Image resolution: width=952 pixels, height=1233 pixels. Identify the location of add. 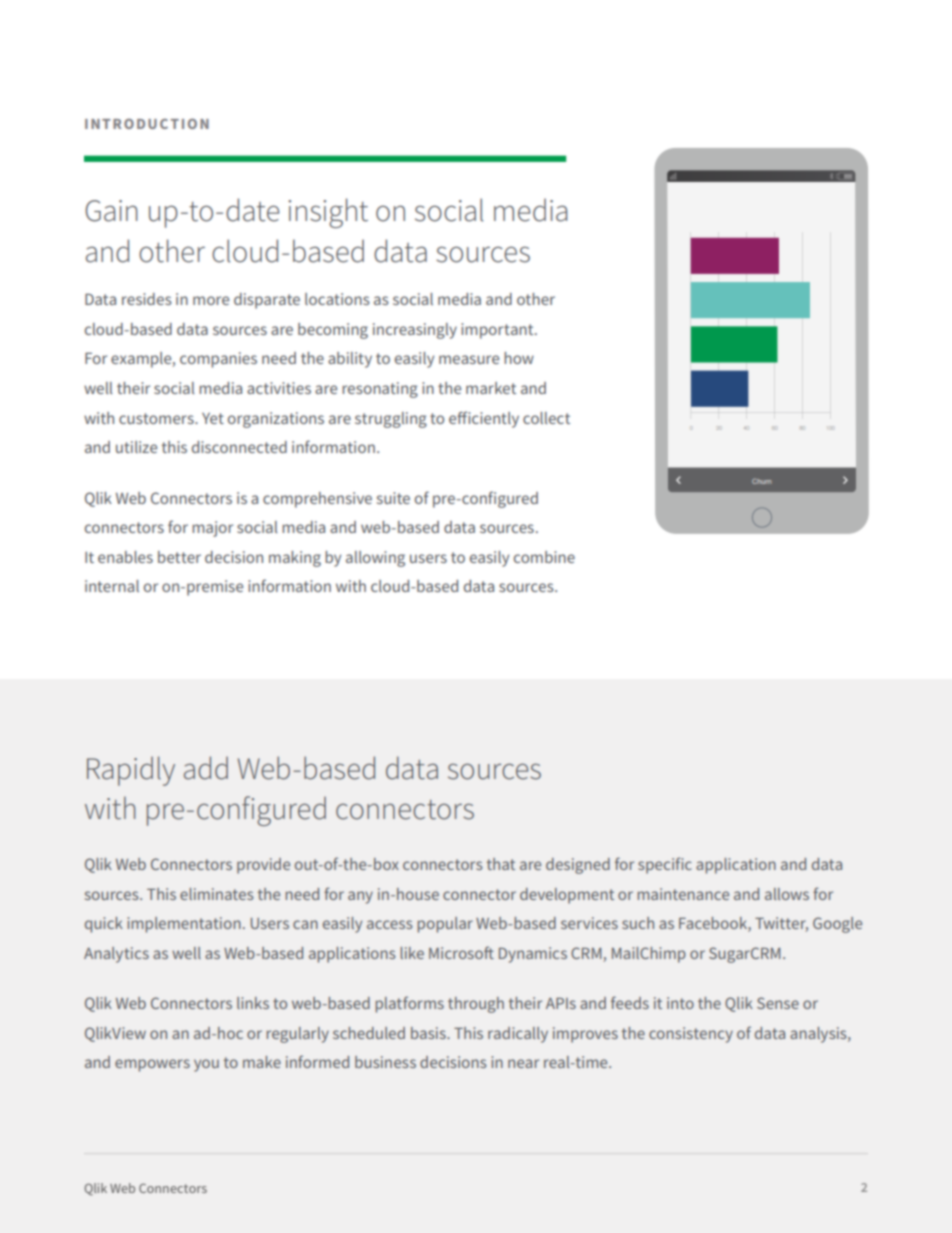
(206, 768).
